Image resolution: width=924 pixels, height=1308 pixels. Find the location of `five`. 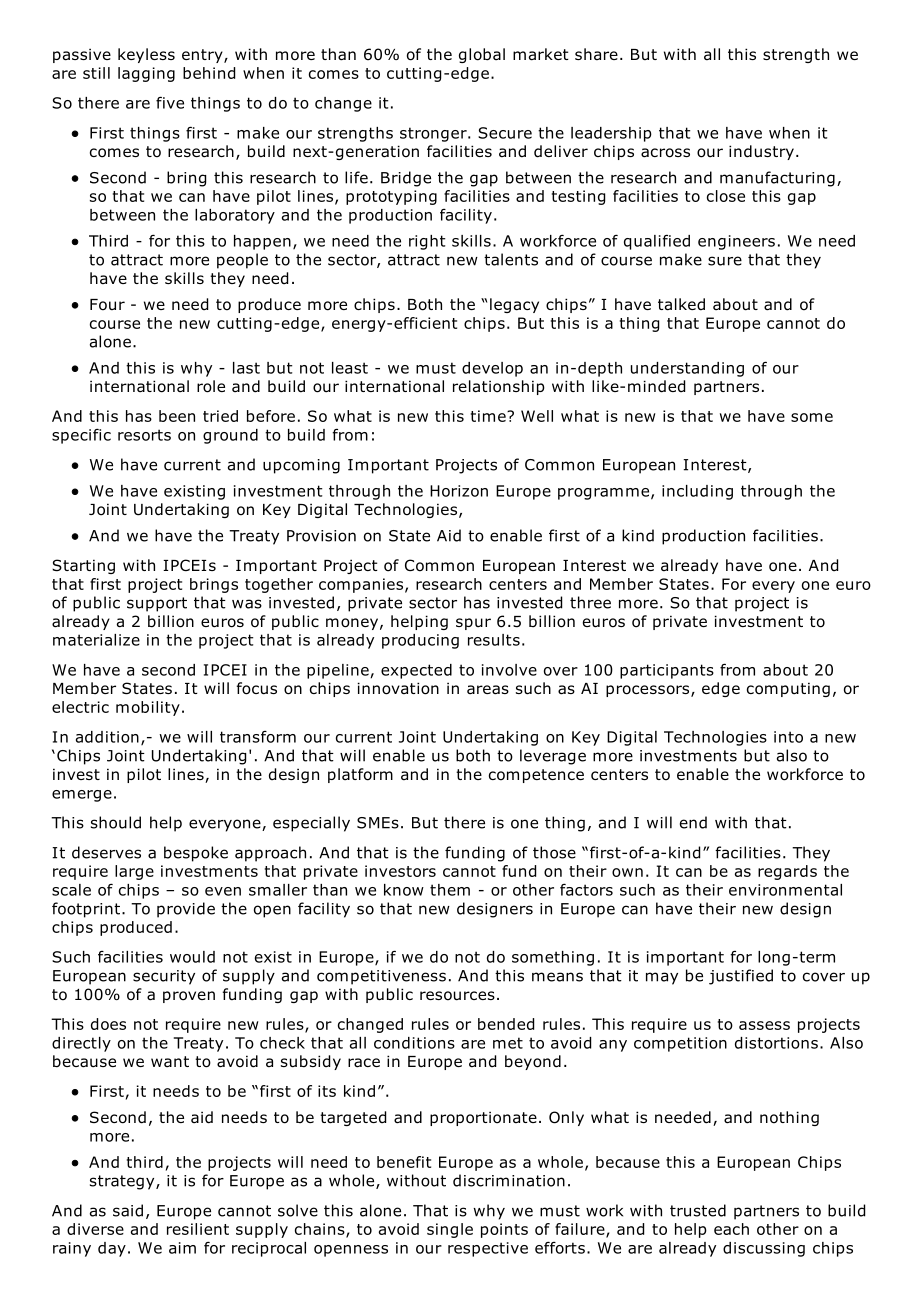

five is located at coordinates (170, 102).
